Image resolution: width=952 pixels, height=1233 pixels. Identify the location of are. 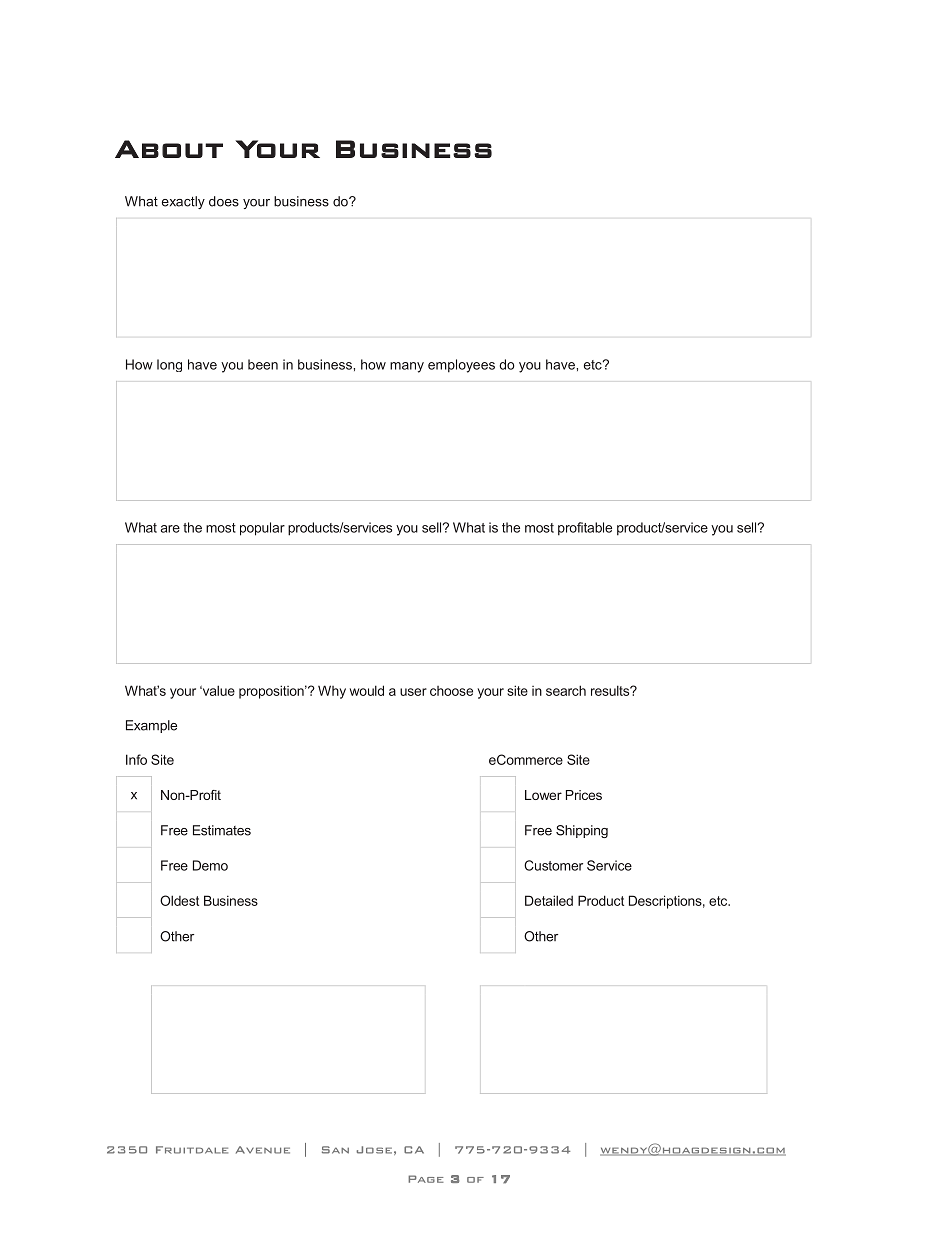
(170, 529).
